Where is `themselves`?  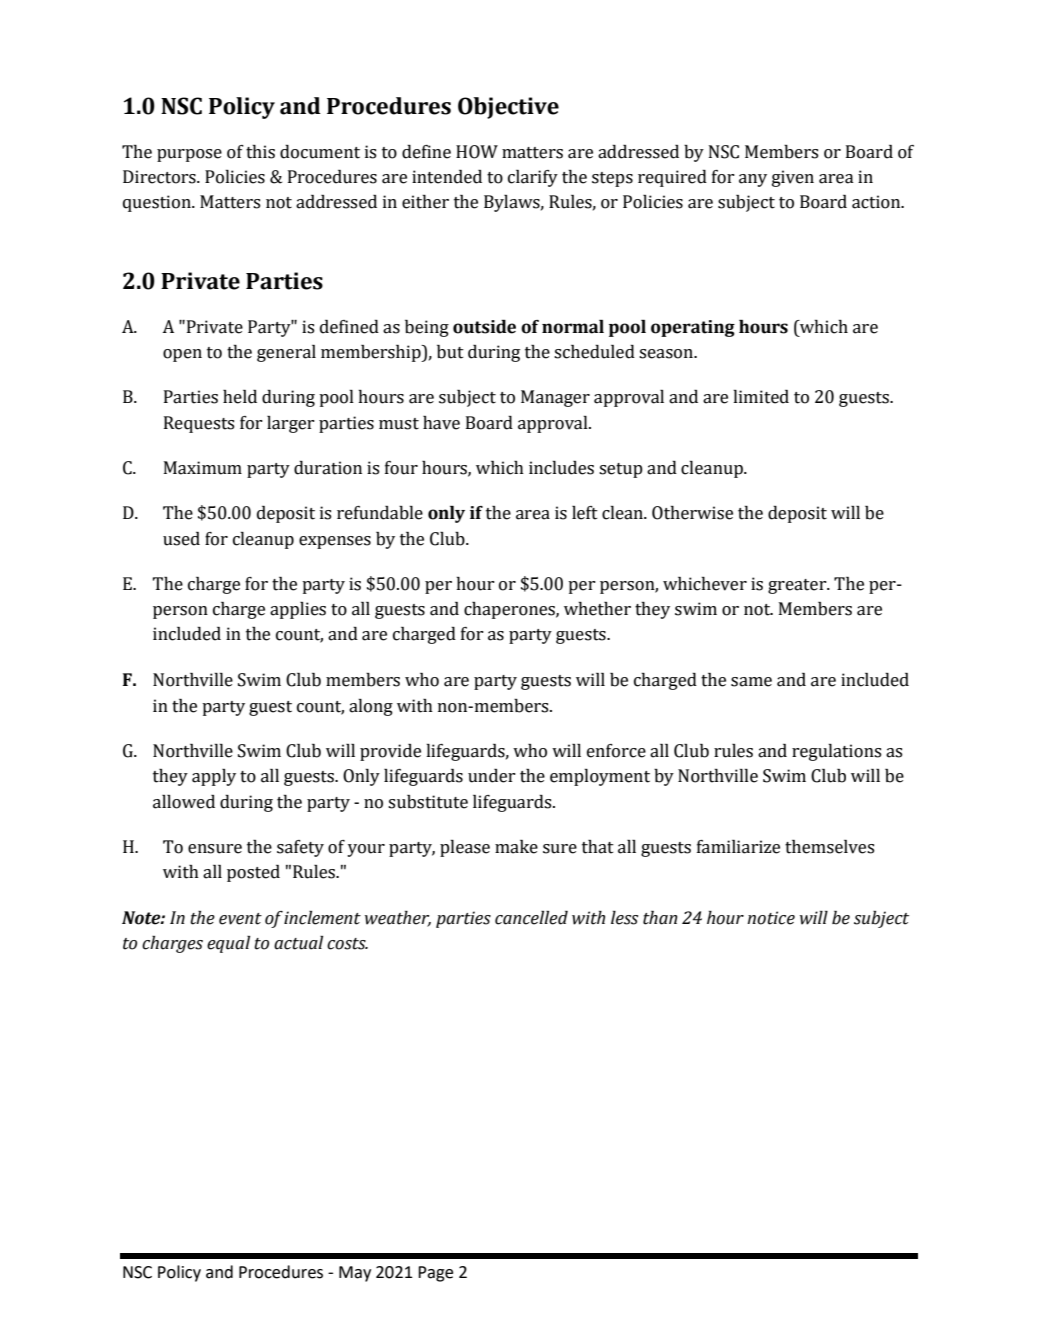 themselves is located at coordinates (830, 847).
